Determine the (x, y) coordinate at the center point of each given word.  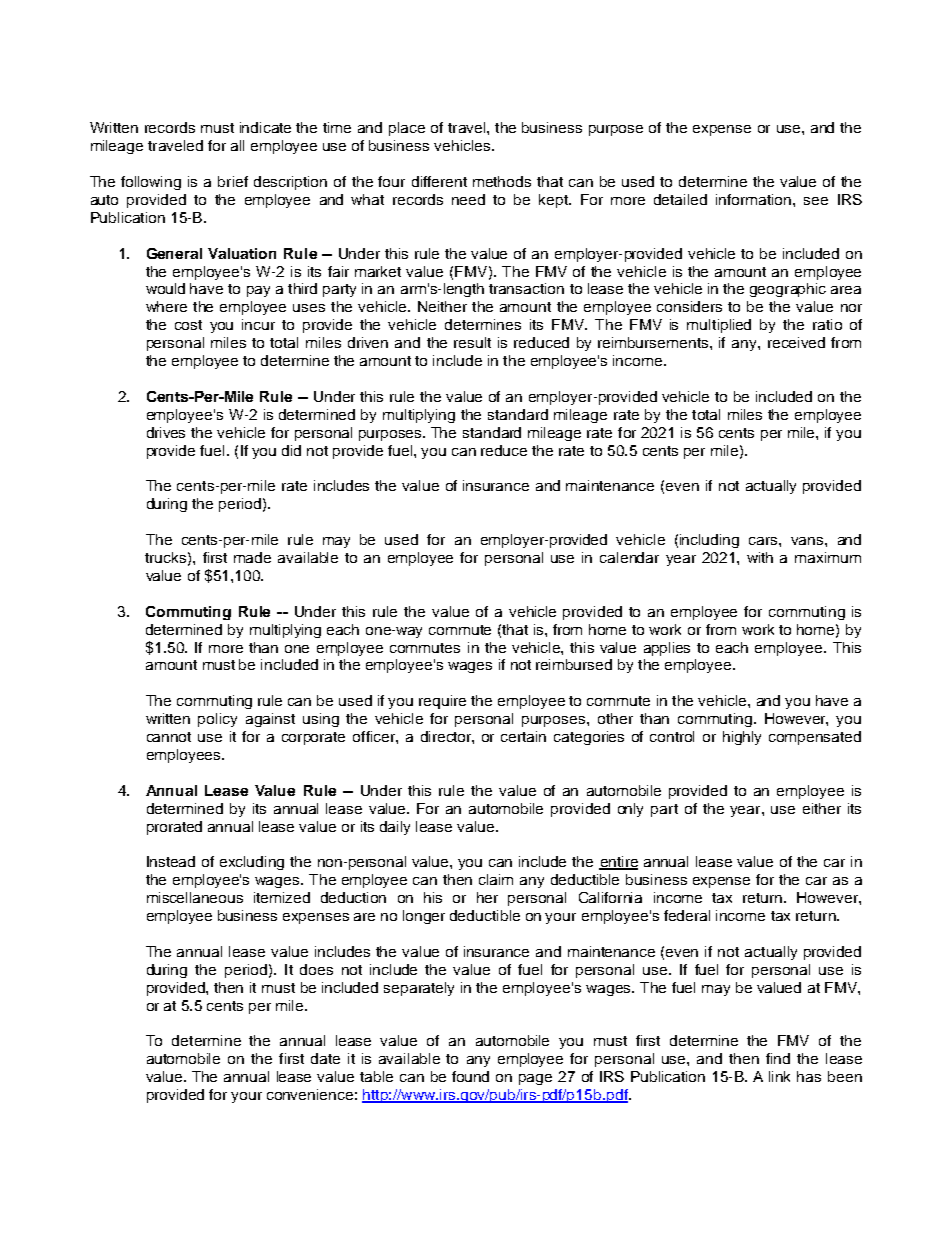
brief (233, 181)
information (755, 199)
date (325, 1058)
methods (502, 181)
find (778, 1058)
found (470, 1076)
